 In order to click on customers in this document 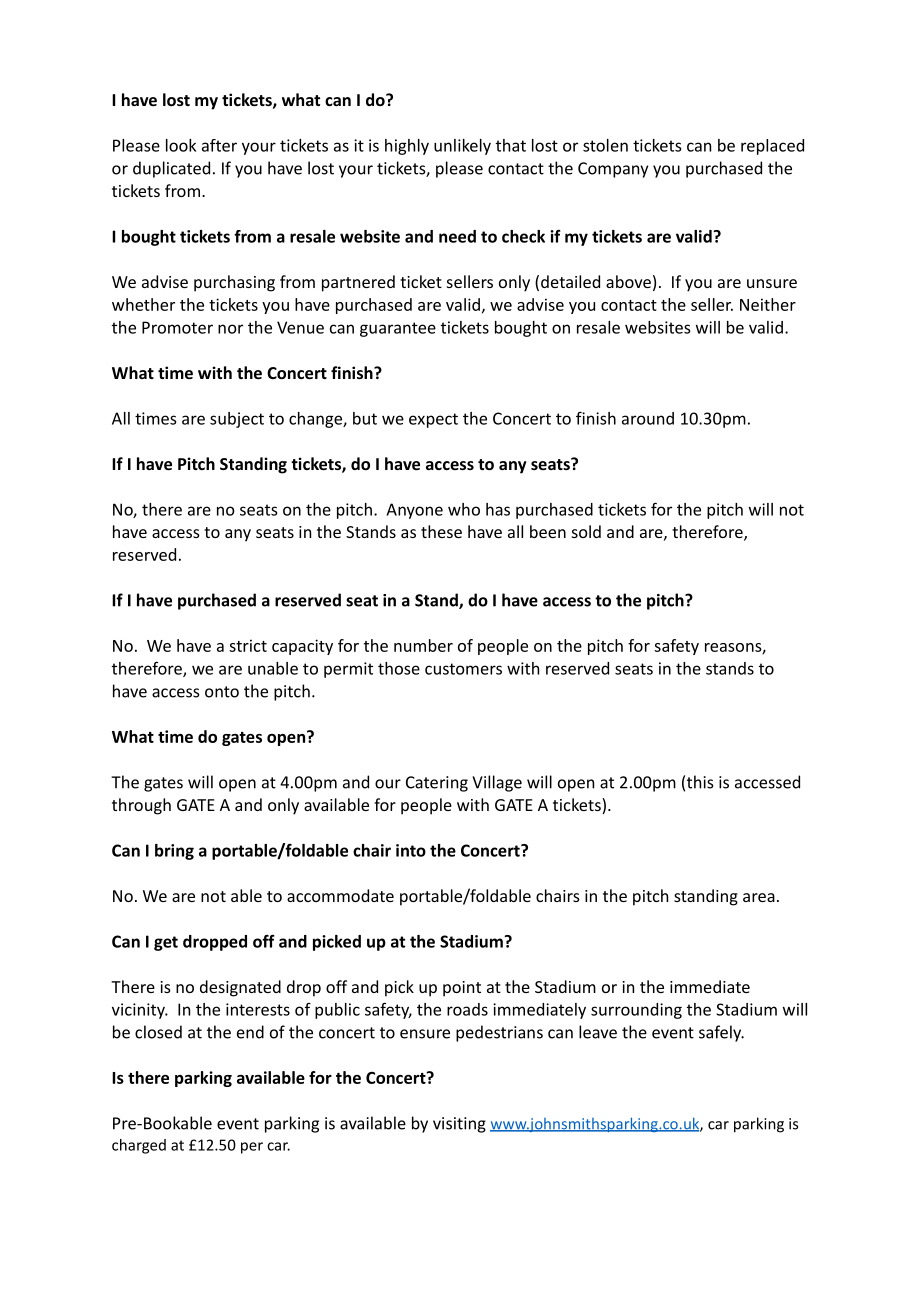, I will do `click(463, 669)`.
